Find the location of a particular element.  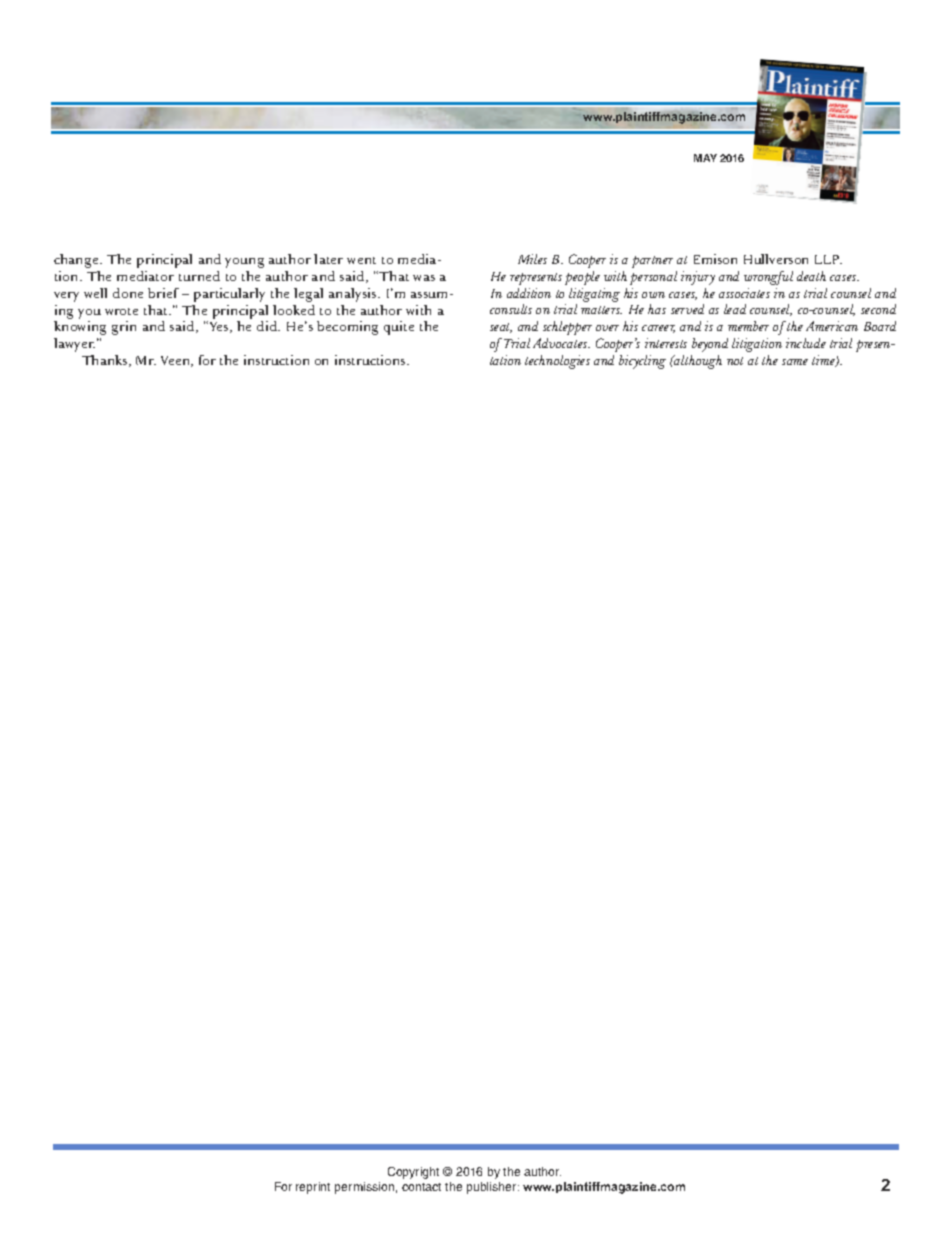

young is located at coordinates (244, 263).
